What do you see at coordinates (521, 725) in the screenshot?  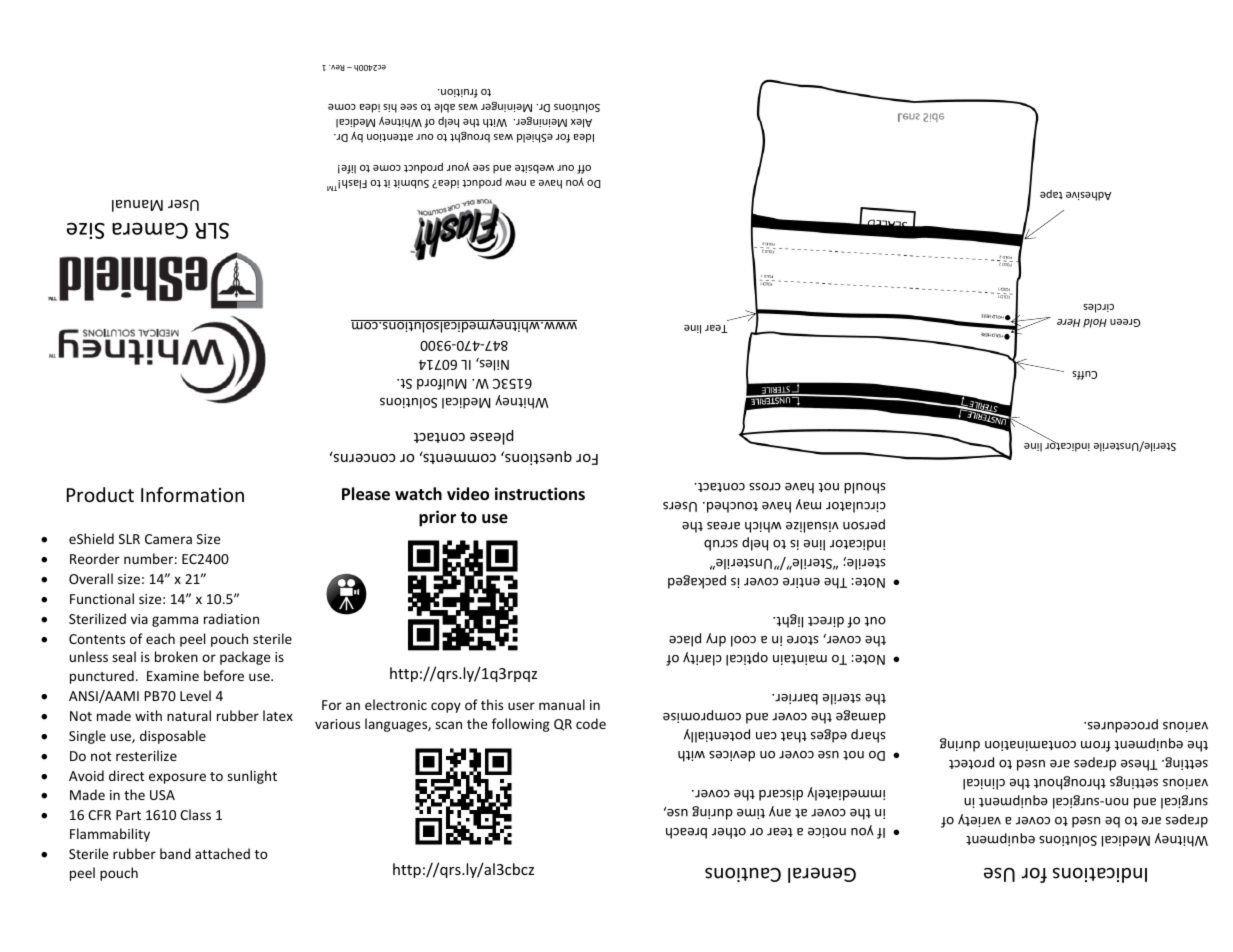 I see `following` at bounding box center [521, 725].
